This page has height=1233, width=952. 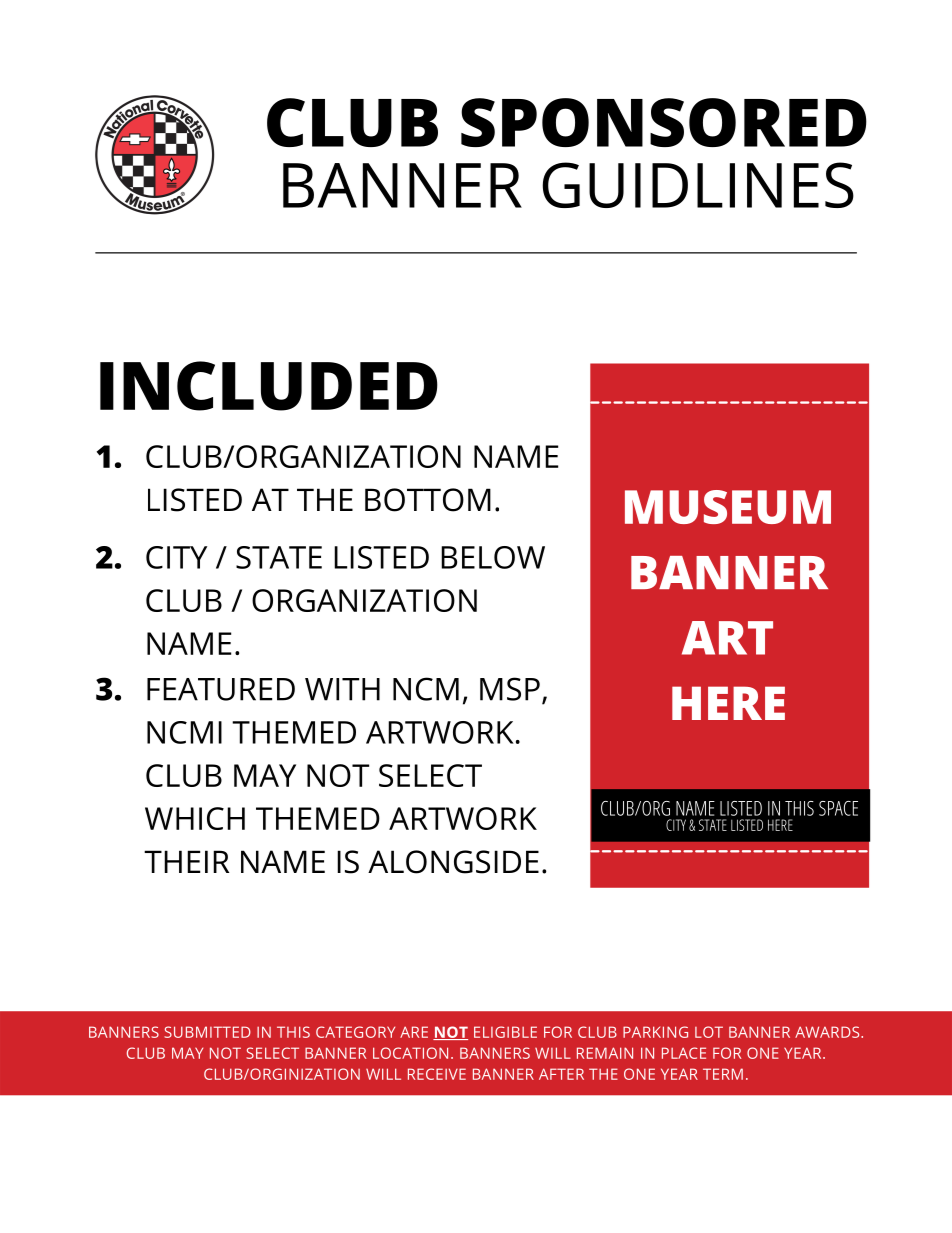 What do you see at coordinates (453, 862) in the page?
I see `ALONGSIDE` at bounding box center [453, 862].
